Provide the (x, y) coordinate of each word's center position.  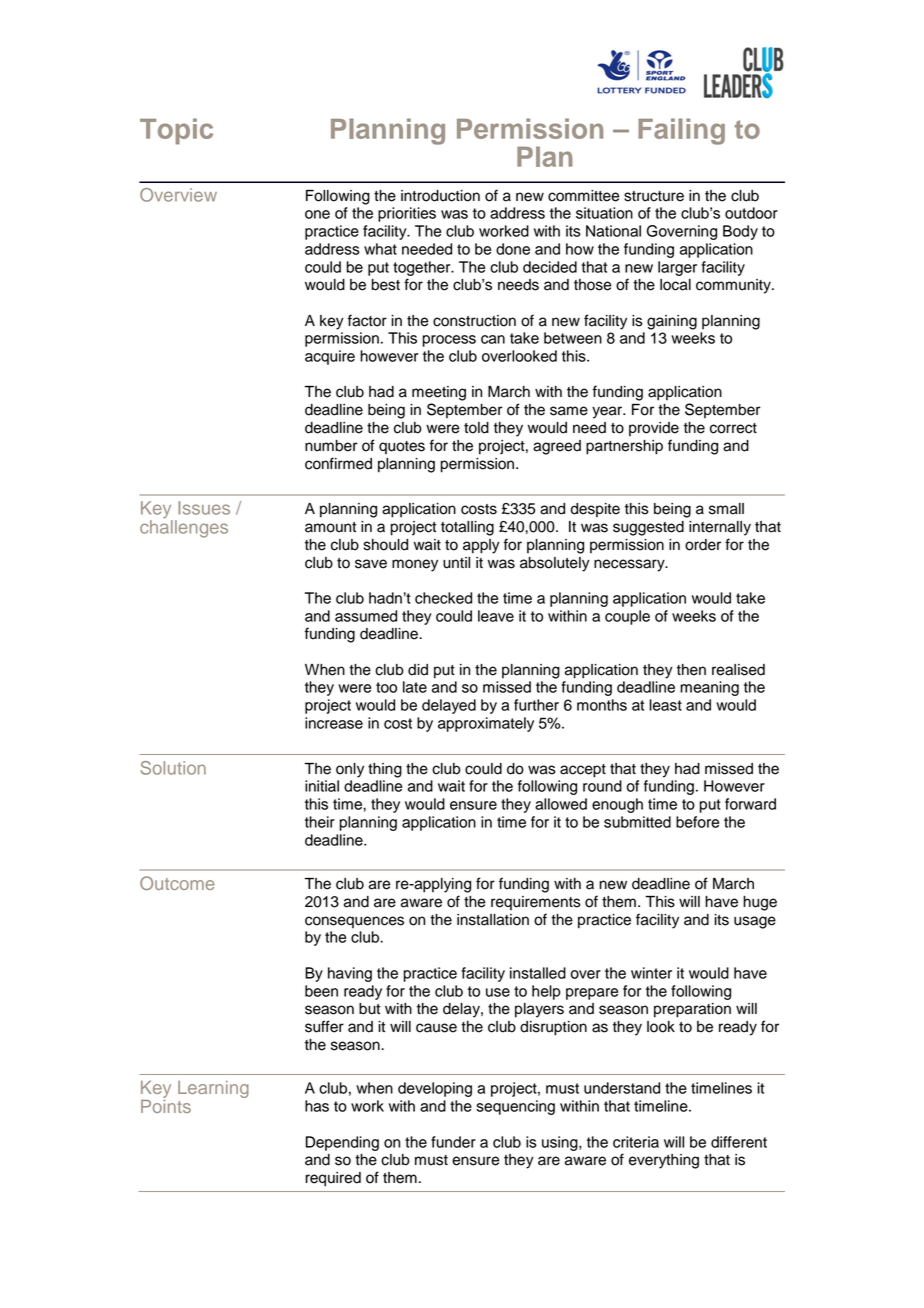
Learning (213, 1089)
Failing (681, 131)
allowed (561, 804)
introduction (440, 196)
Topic (176, 131)
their (320, 822)
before (697, 822)
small (726, 509)
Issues (204, 508)
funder (453, 1142)
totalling (467, 528)
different (739, 1142)
